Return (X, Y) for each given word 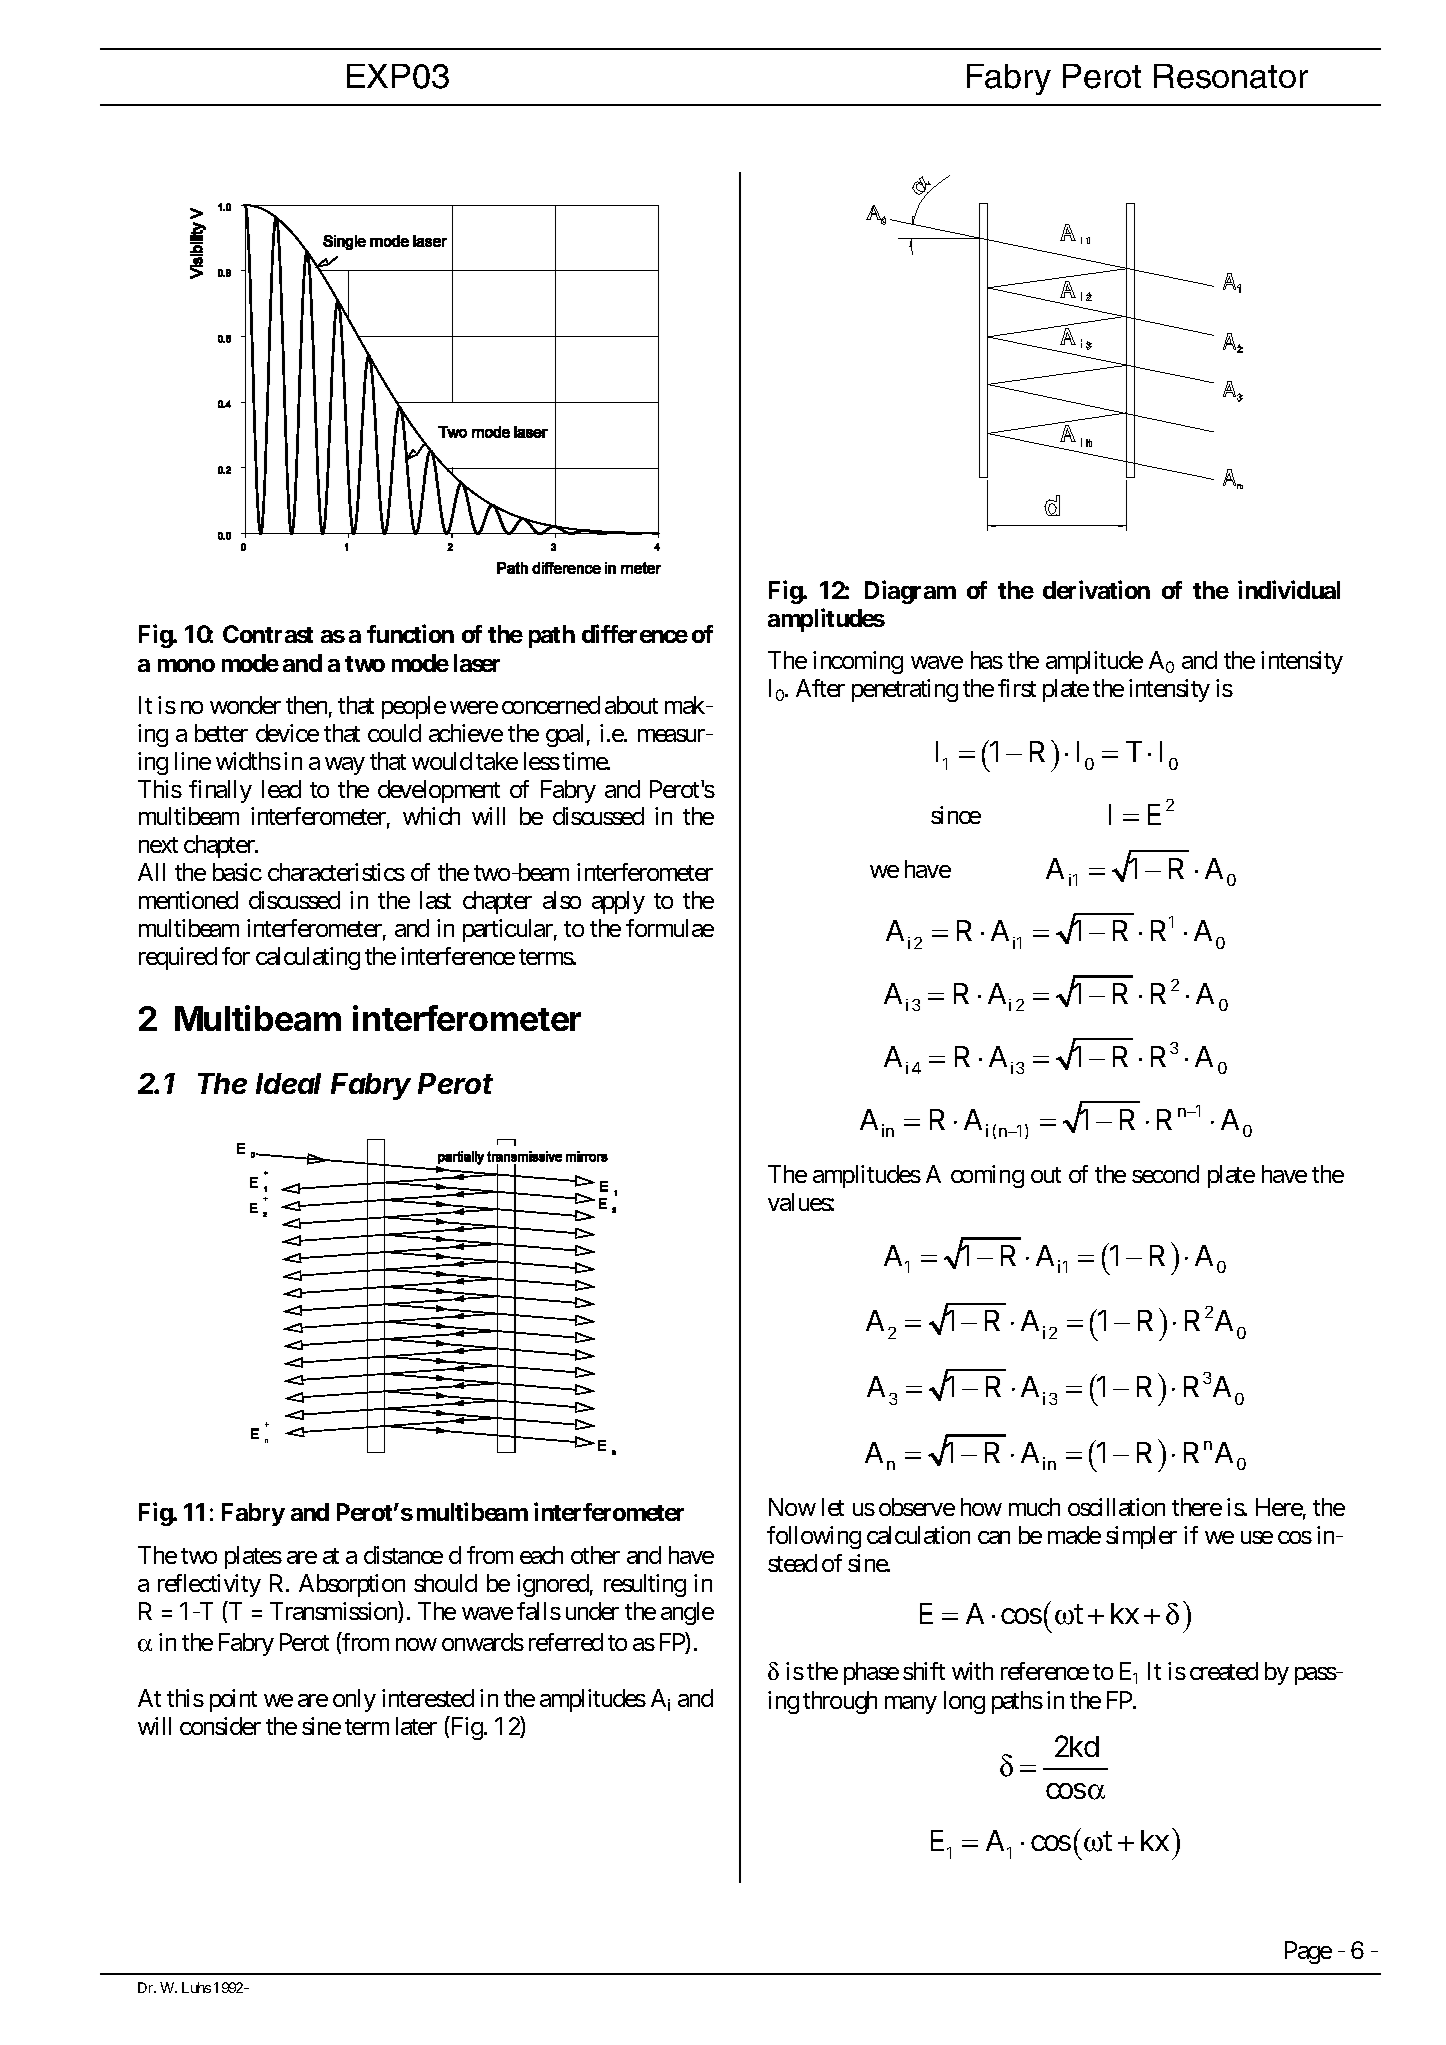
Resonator (1231, 76)
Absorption (352, 1585)
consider (220, 1726)
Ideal (288, 1083)
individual (1289, 590)
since (956, 815)
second (1165, 1174)
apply (618, 902)
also (562, 900)
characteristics (336, 872)
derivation (1096, 590)
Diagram (910, 592)
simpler (1141, 1537)
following (814, 1537)
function (410, 634)
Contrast (268, 634)
